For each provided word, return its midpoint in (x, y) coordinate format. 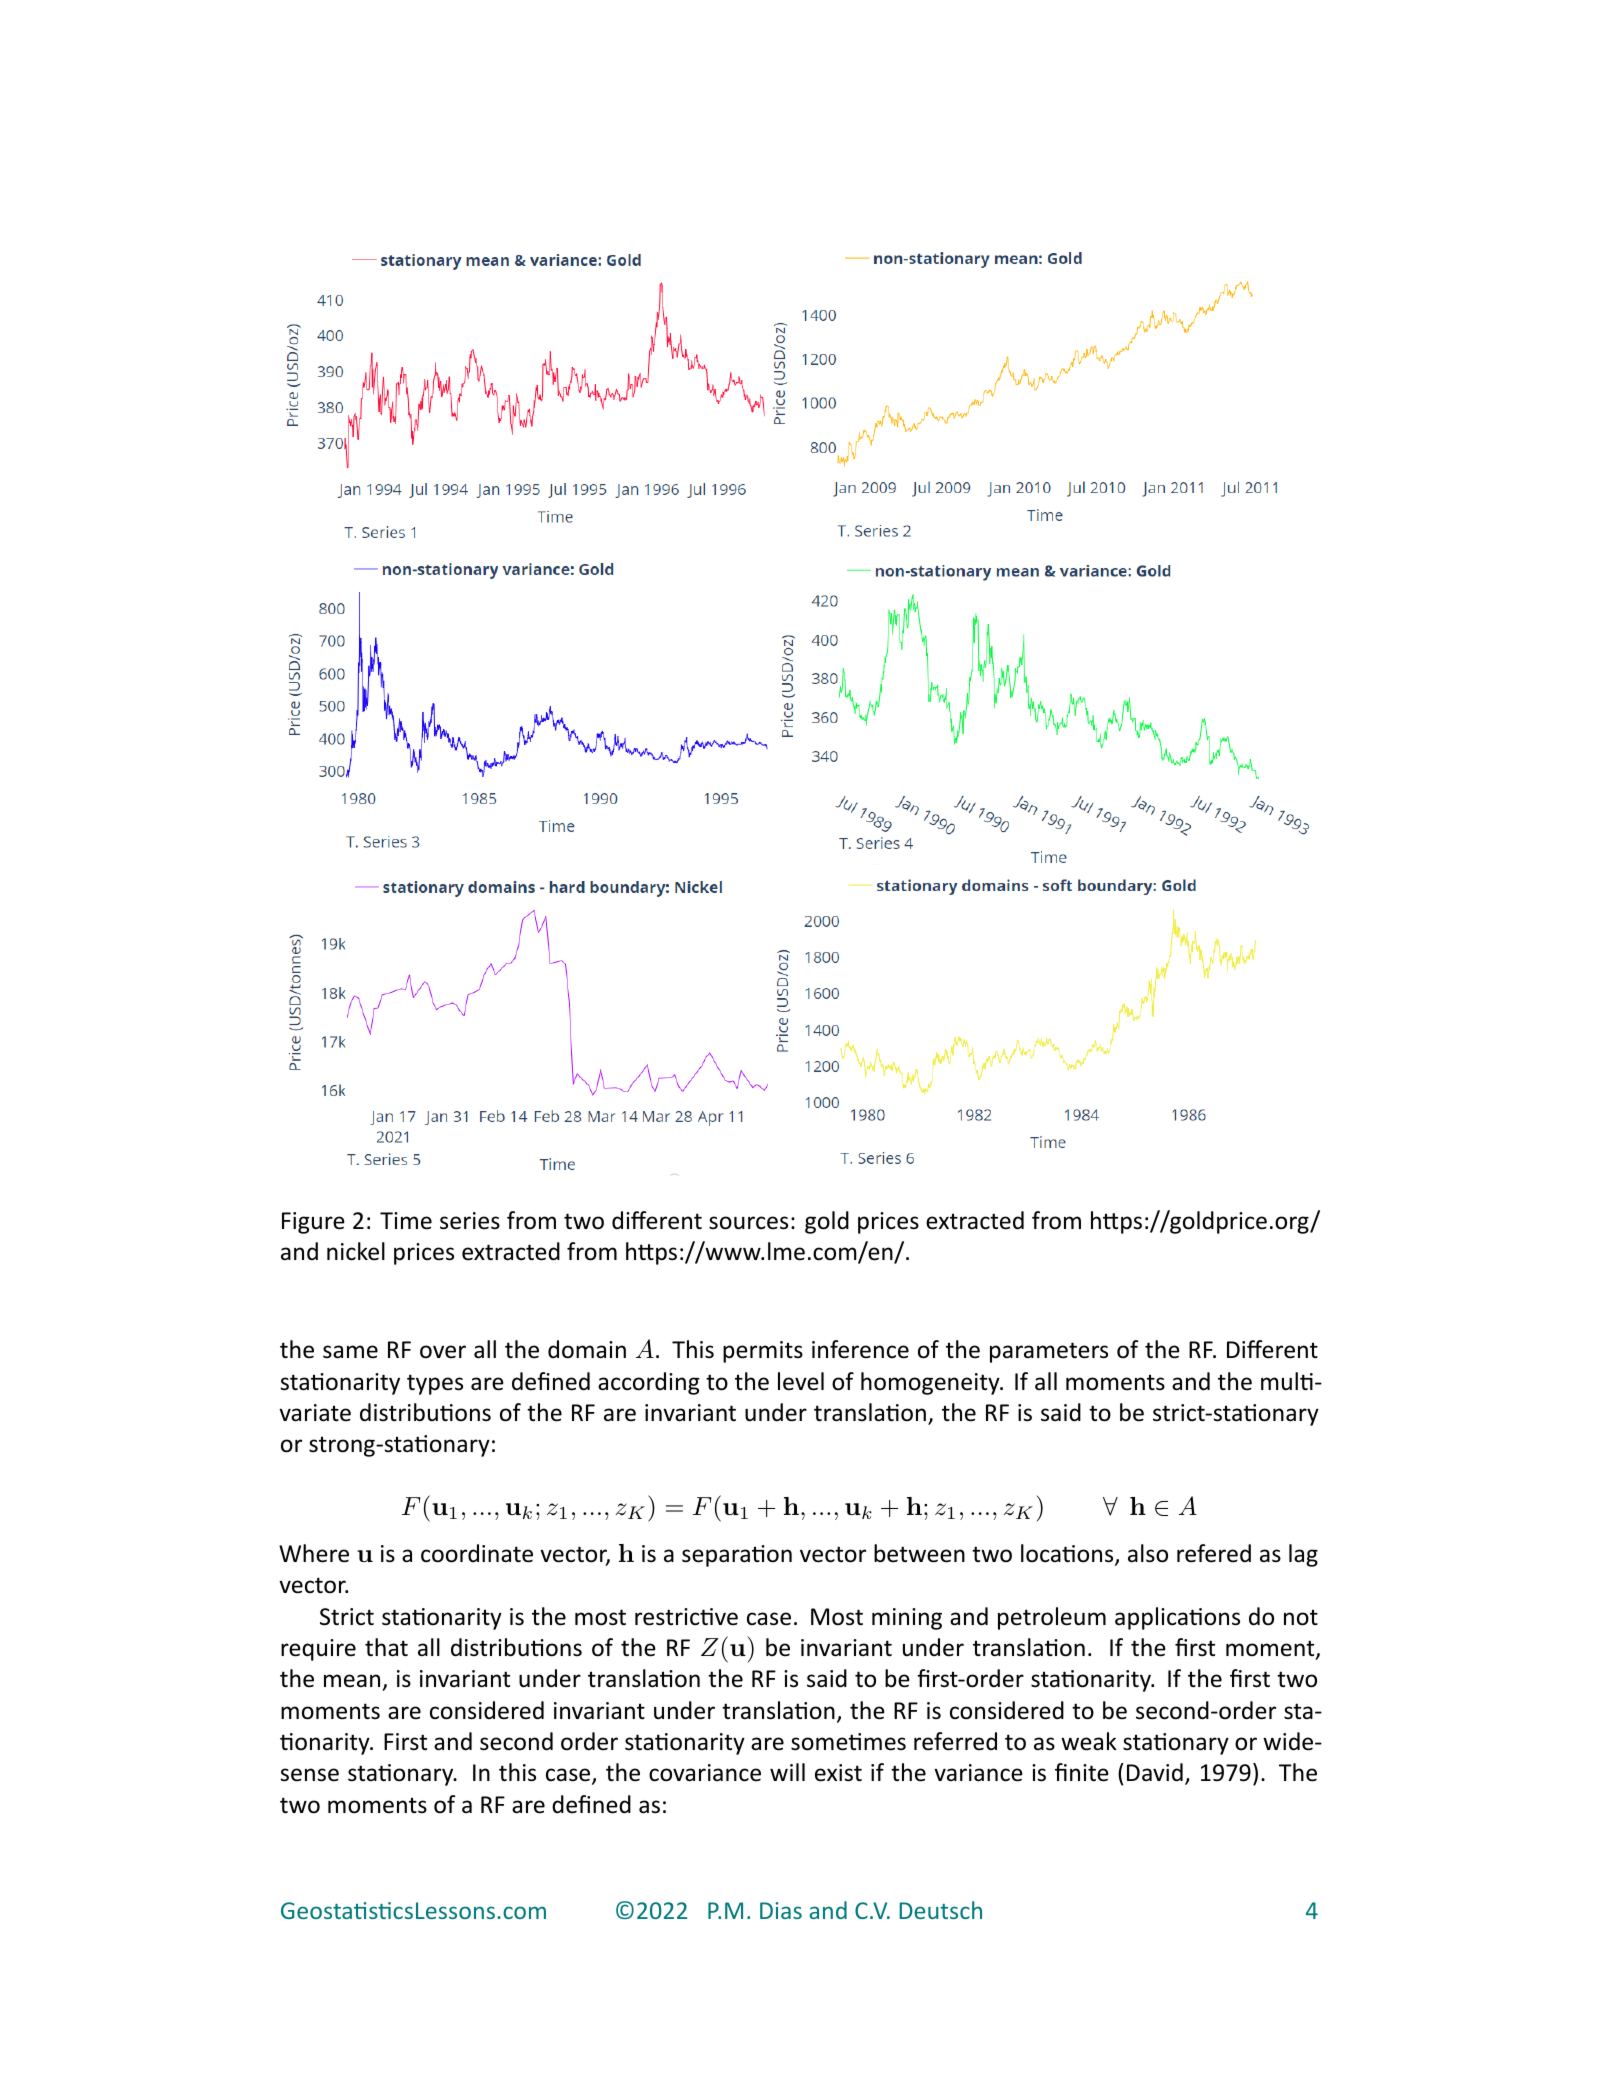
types (435, 1384)
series (470, 1221)
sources (748, 1223)
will (787, 1772)
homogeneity (931, 1383)
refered (1214, 1553)
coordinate (477, 1553)
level (801, 1381)
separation (737, 1556)
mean (353, 1682)
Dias (781, 1910)
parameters (1049, 1352)
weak (1089, 1741)
